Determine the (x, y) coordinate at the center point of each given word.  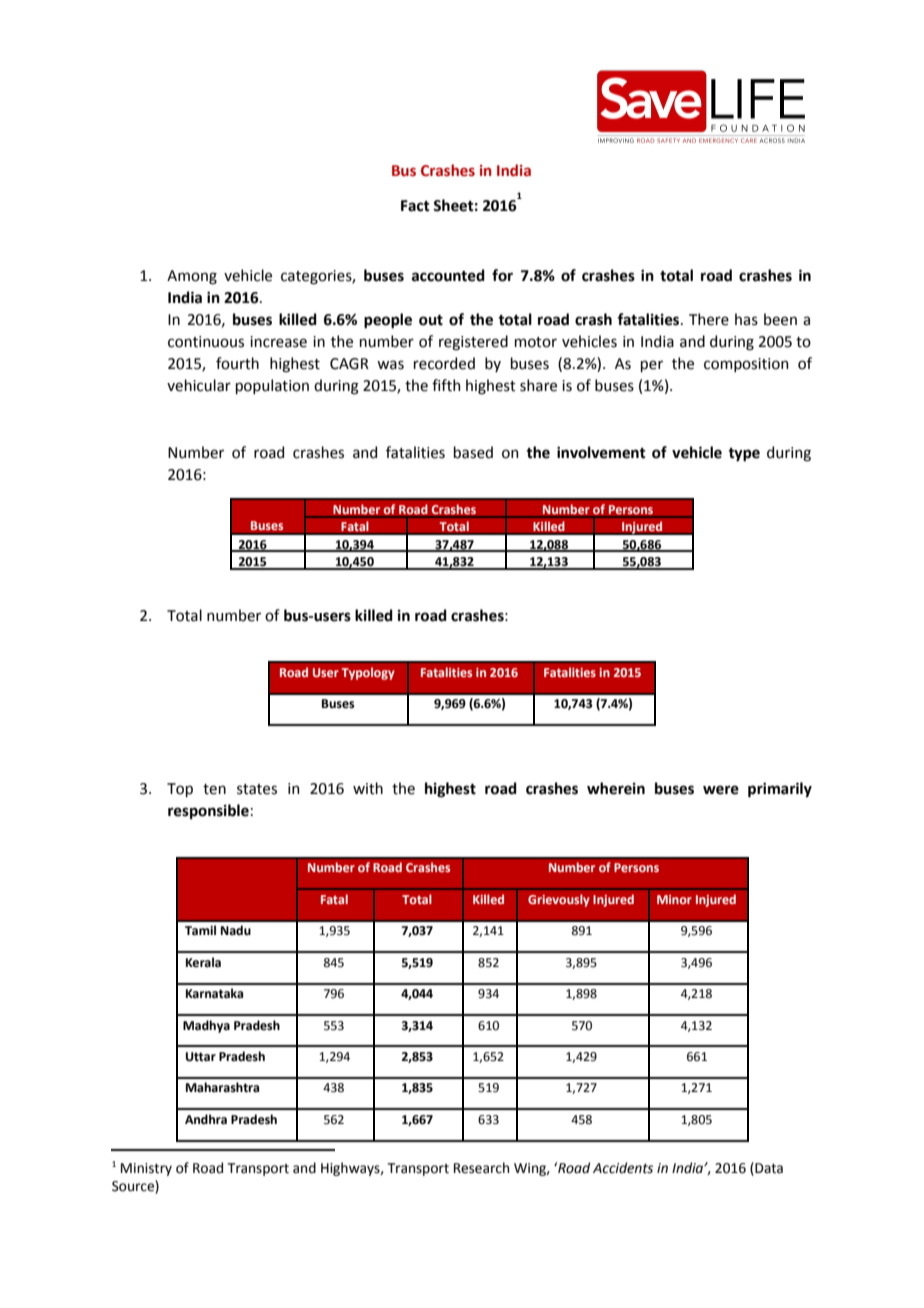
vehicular (199, 385)
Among (192, 277)
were (721, 790)
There (709, 319)
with (368, 788)
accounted (448, 275)
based (473, 452)
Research (481, 1168)
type (744, 455)
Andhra (206, 1119)
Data (768, 1168)
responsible (208, 811)
